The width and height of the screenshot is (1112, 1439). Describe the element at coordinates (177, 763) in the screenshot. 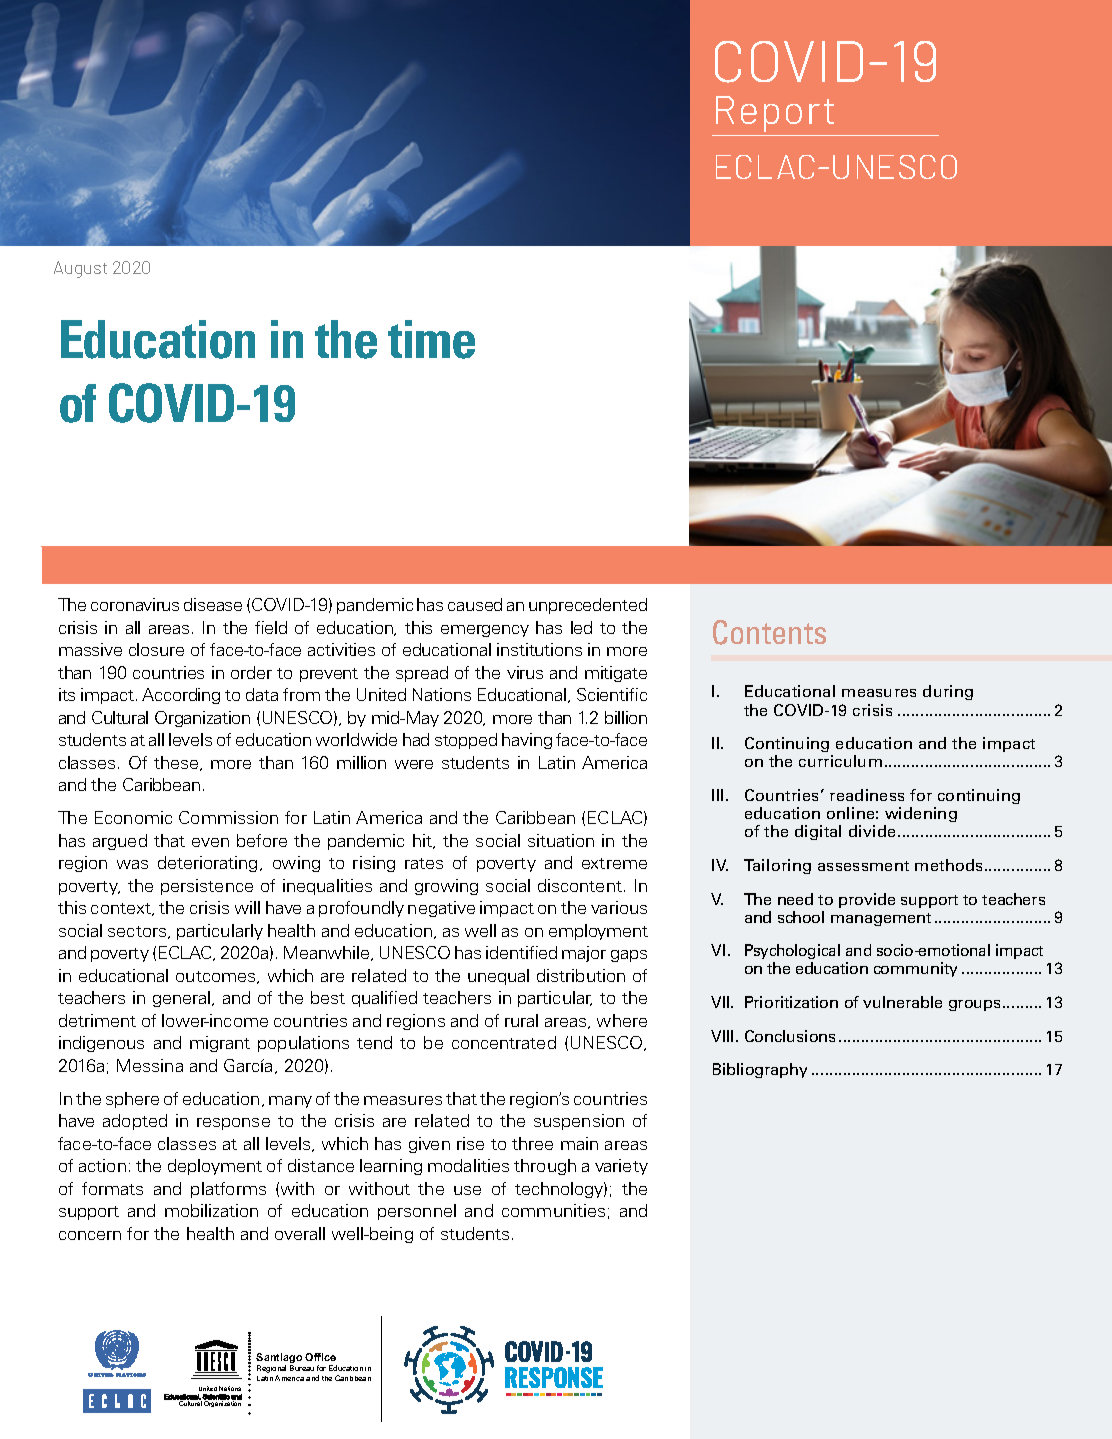

I see `these` at that location.
